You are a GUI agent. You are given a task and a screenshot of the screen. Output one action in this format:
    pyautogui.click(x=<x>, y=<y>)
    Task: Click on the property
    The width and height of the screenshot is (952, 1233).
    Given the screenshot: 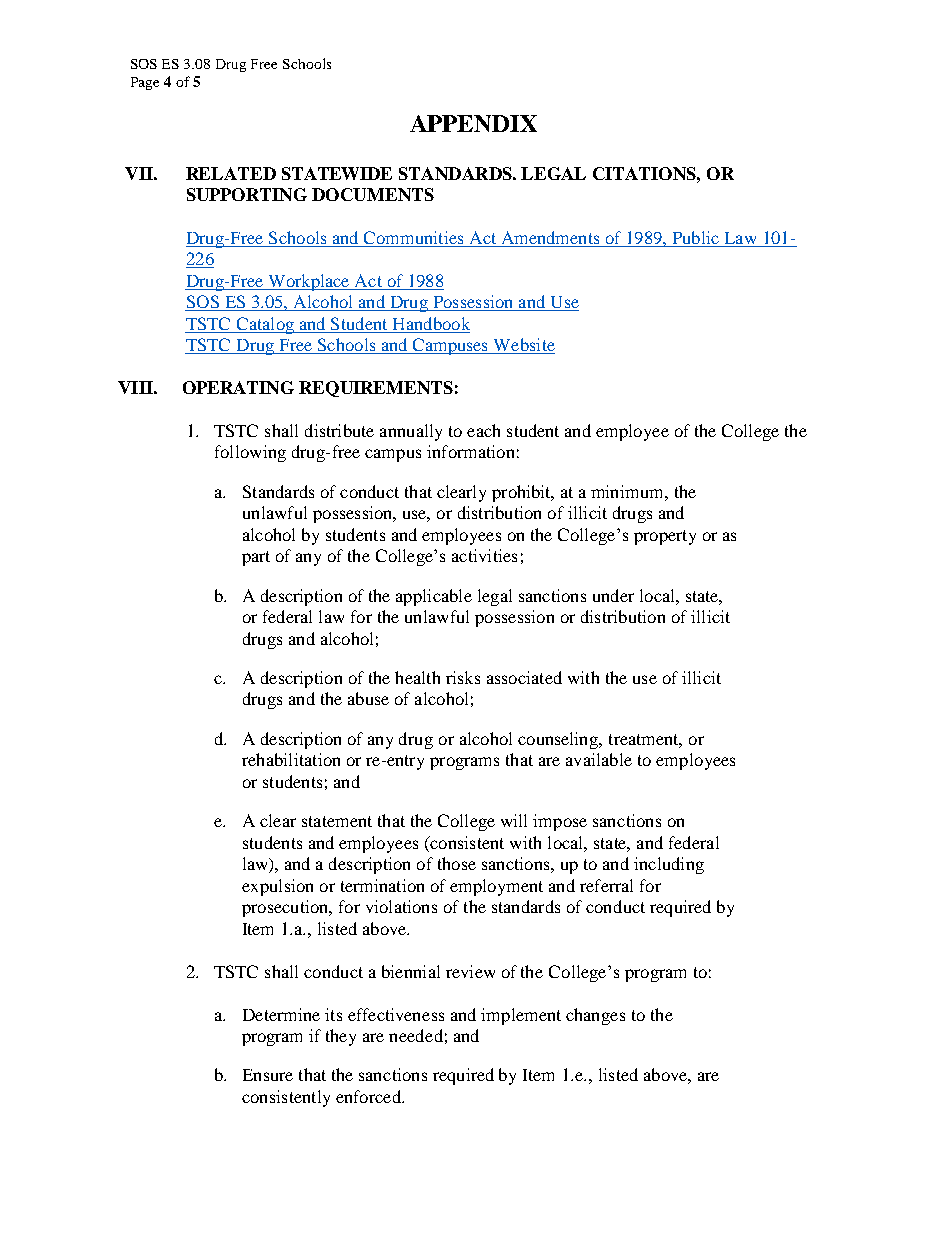 What is the action you would take?
    pyautogui.click(x=665, y=537)
